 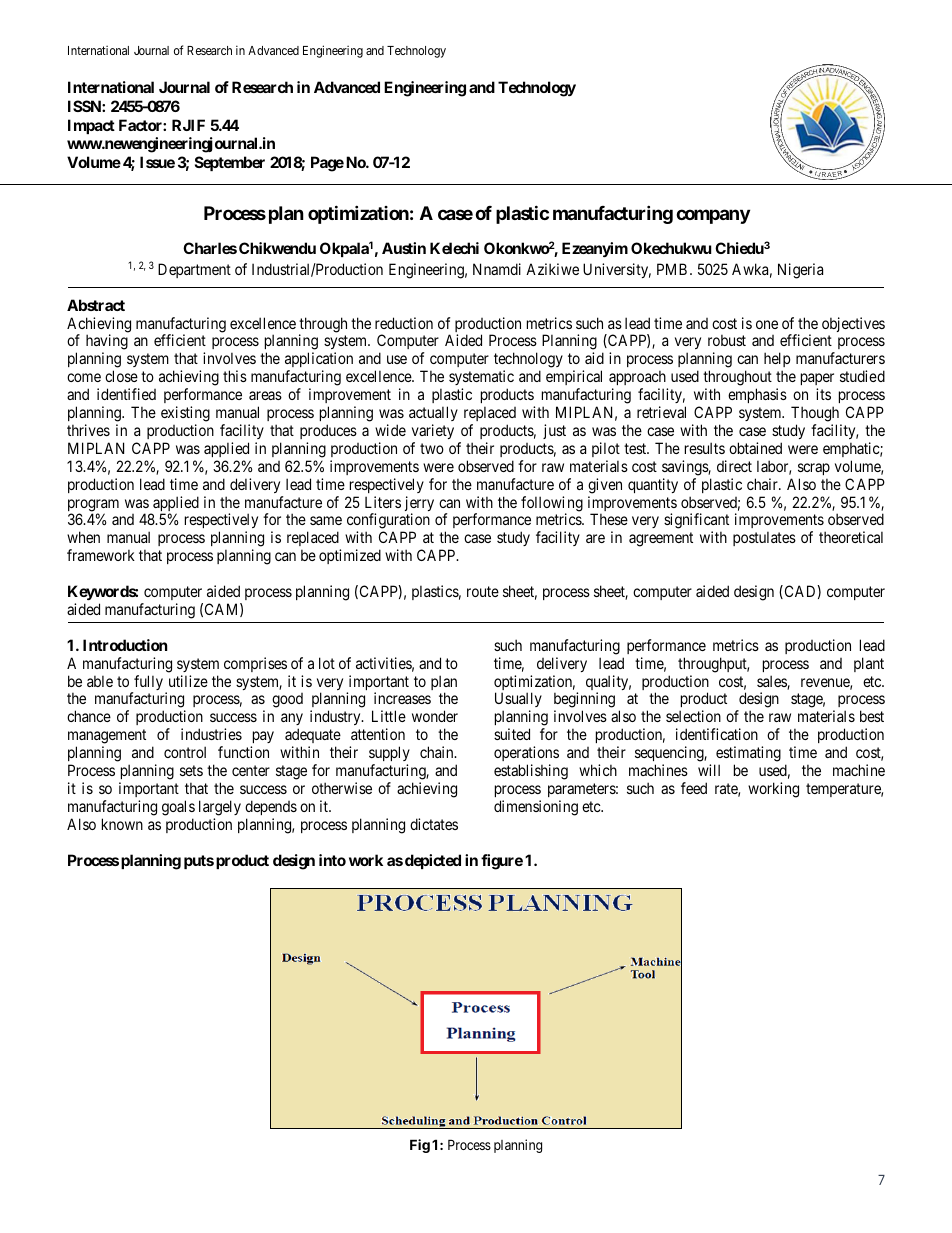 I want to click on having, so click(x=107, y=343).
